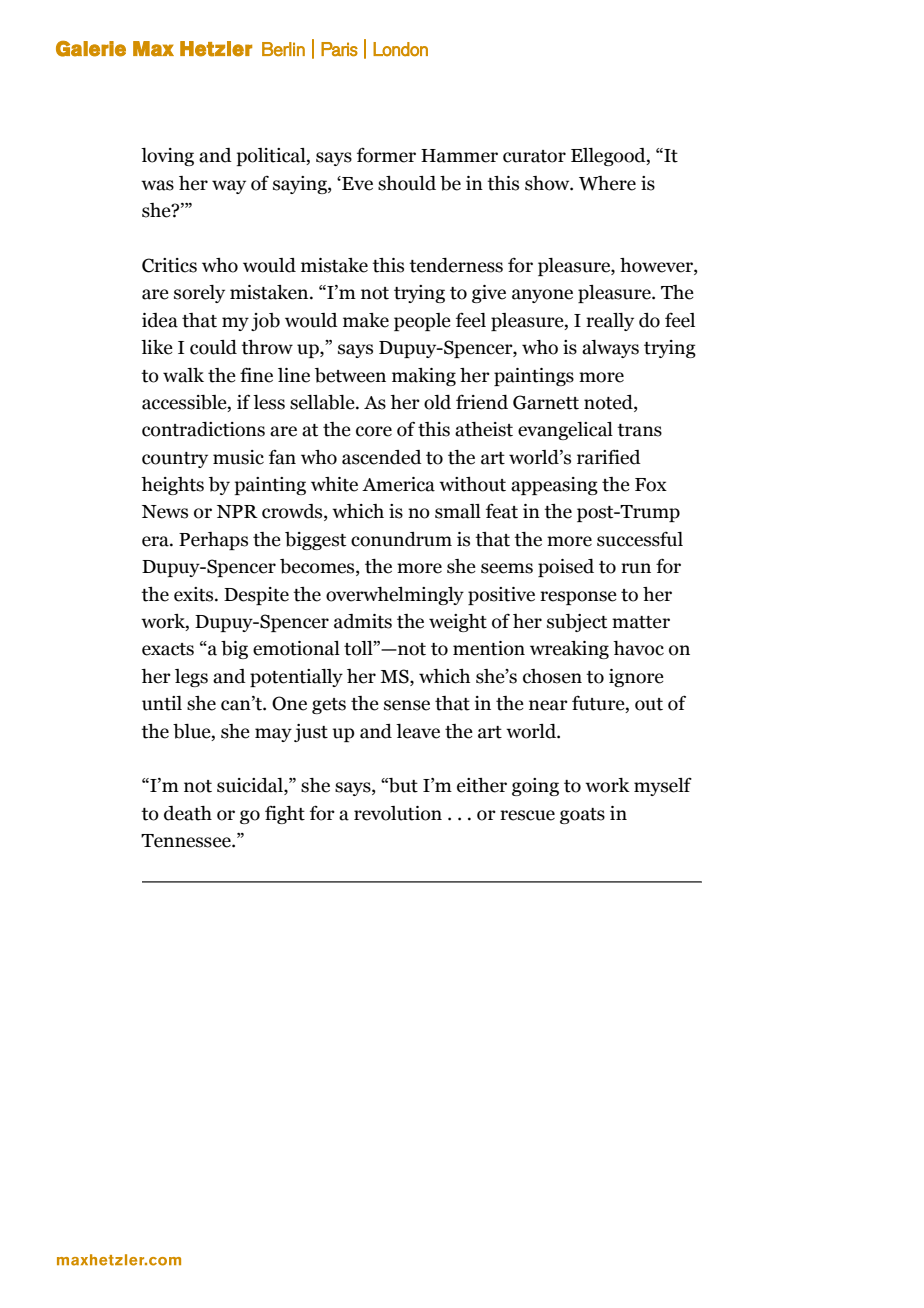 This screenshot has height=1308, width=924. I want to click on response, so click(578, 598).
